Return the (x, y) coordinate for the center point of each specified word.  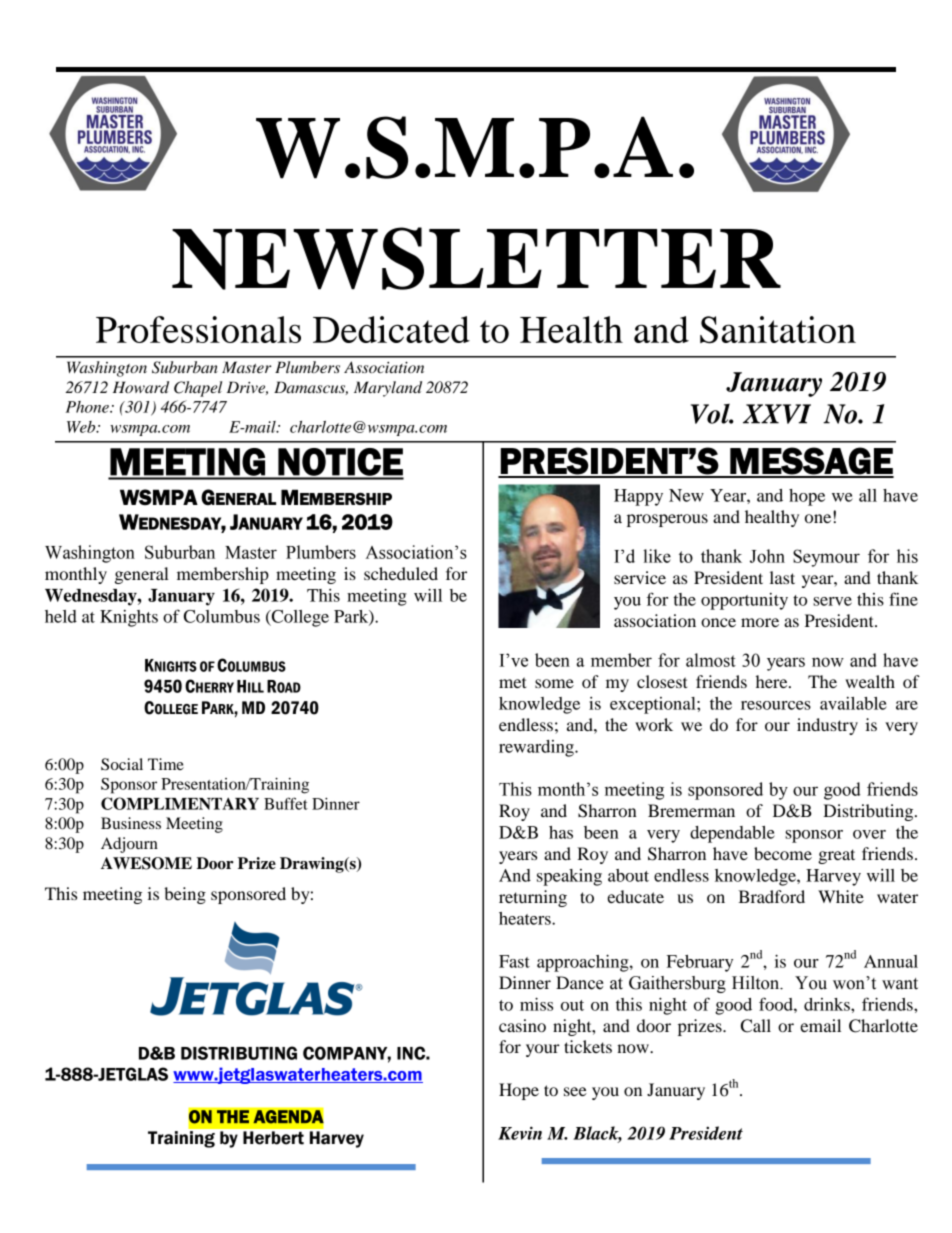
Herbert (273, 1137)
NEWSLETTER (476, 258)
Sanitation (778, 329)
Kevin (520, 1133)
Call (756, 1026)
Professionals (198, 329)
